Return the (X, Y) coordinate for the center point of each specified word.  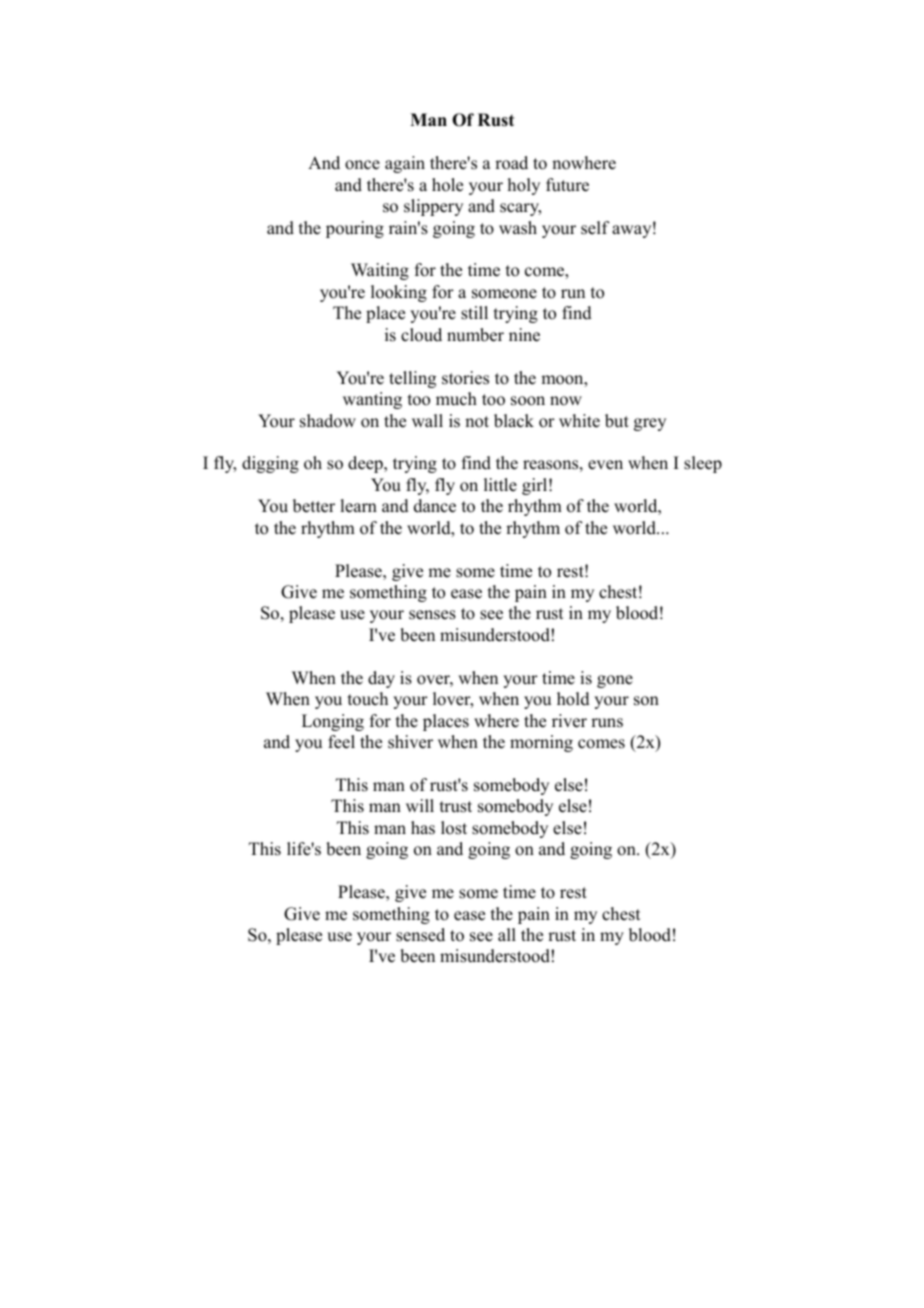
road (511, 163)
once (362, 165)
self (595, 228)
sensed (420, 935)
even (605, 465)
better (314, 506)
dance (435, 506)
